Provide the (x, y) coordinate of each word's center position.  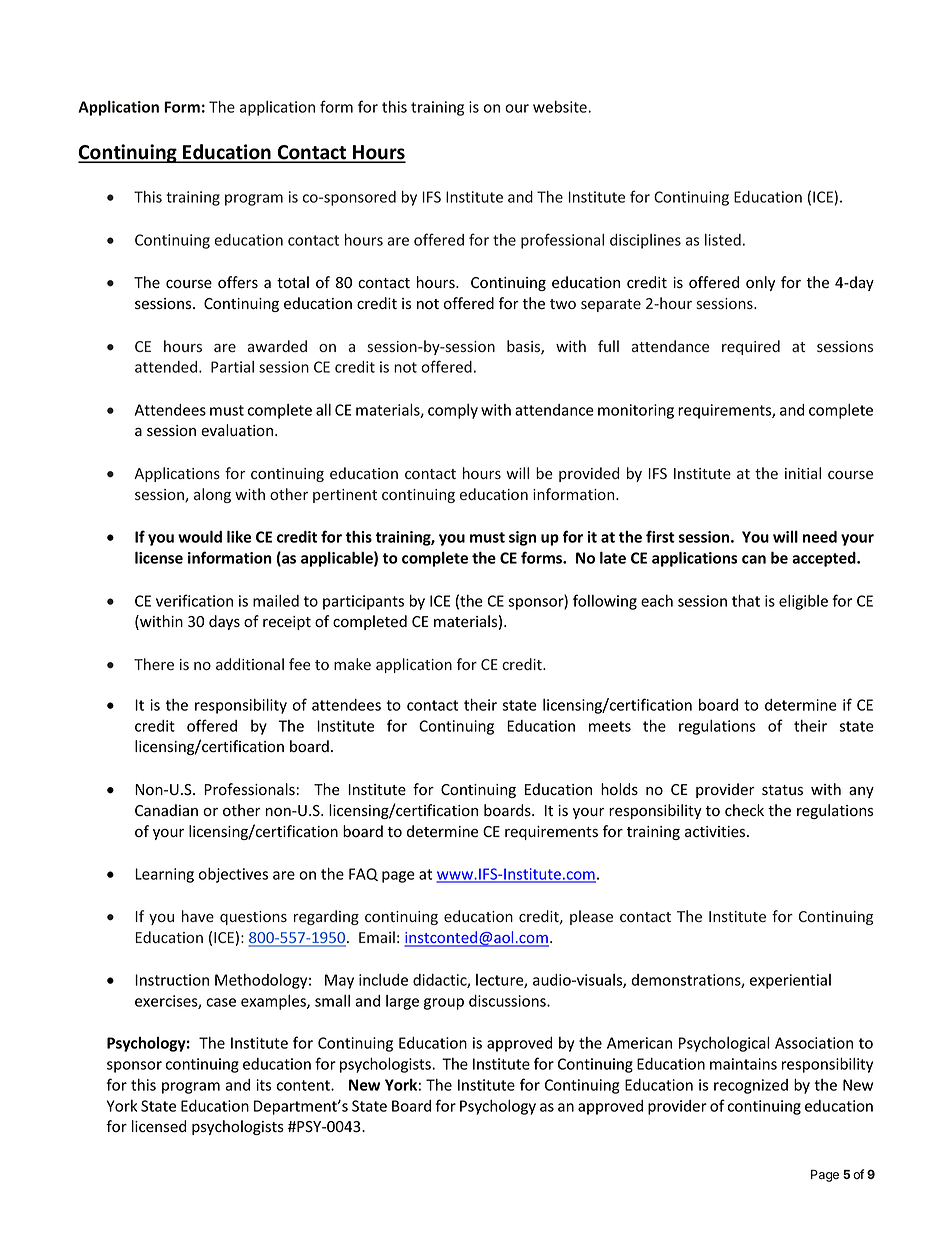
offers (238, 282)
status (782, 790)
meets (610, 726)
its (263, 1085)
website (561, 107)
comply (453, 411)
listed (723, 240)
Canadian (166, 810)
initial (803, 473)
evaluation (238, 430)
